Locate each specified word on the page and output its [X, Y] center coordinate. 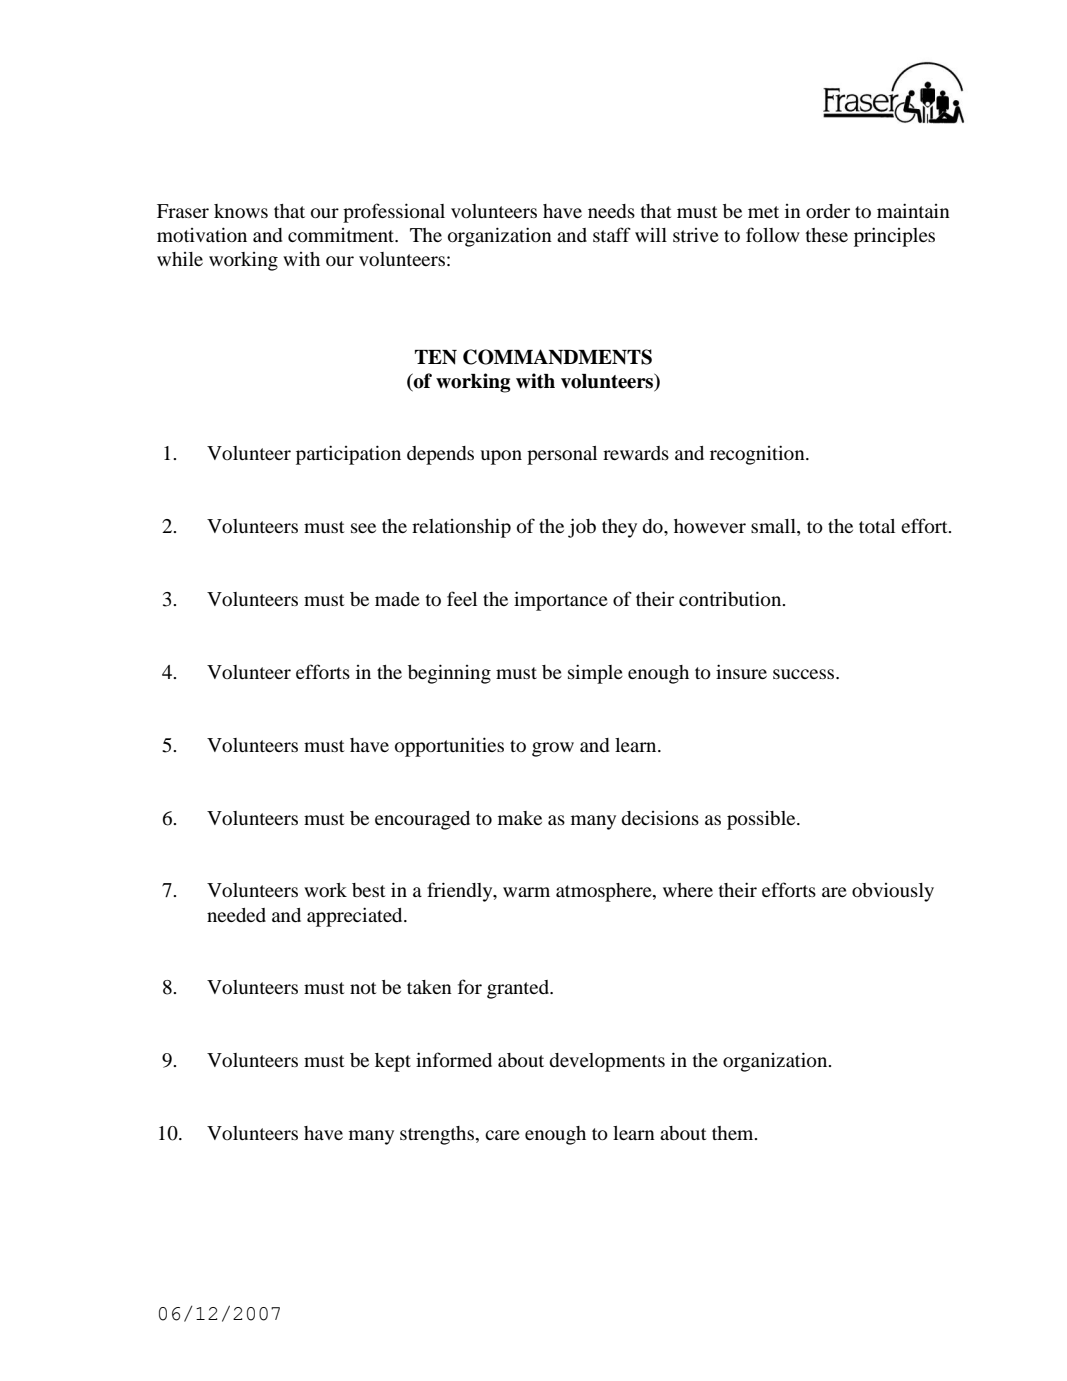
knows [241, 211]
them [734, 1133]
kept [393, 1062]
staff [612, 234]
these [827, 235]
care [502, 1135]
